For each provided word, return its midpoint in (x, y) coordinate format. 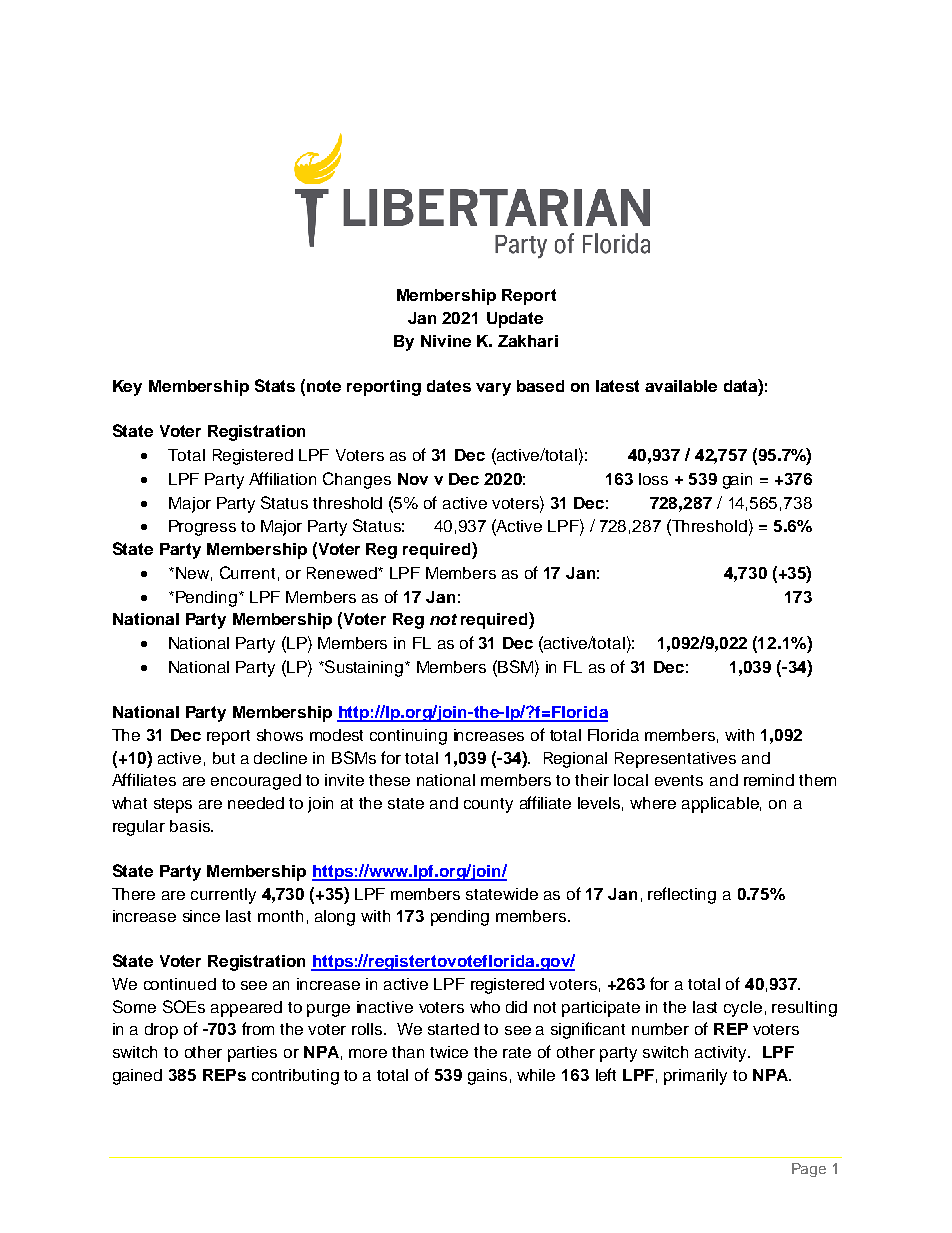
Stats (275, 385)
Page (809, 1170)
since (201, 916)
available (681, 386)
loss (653, 479)
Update (515, 320)
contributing (295, 1077)
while (536, 1075)
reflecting (682, 895)
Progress (202, 528)
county (488, 805)
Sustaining (363, 668)
